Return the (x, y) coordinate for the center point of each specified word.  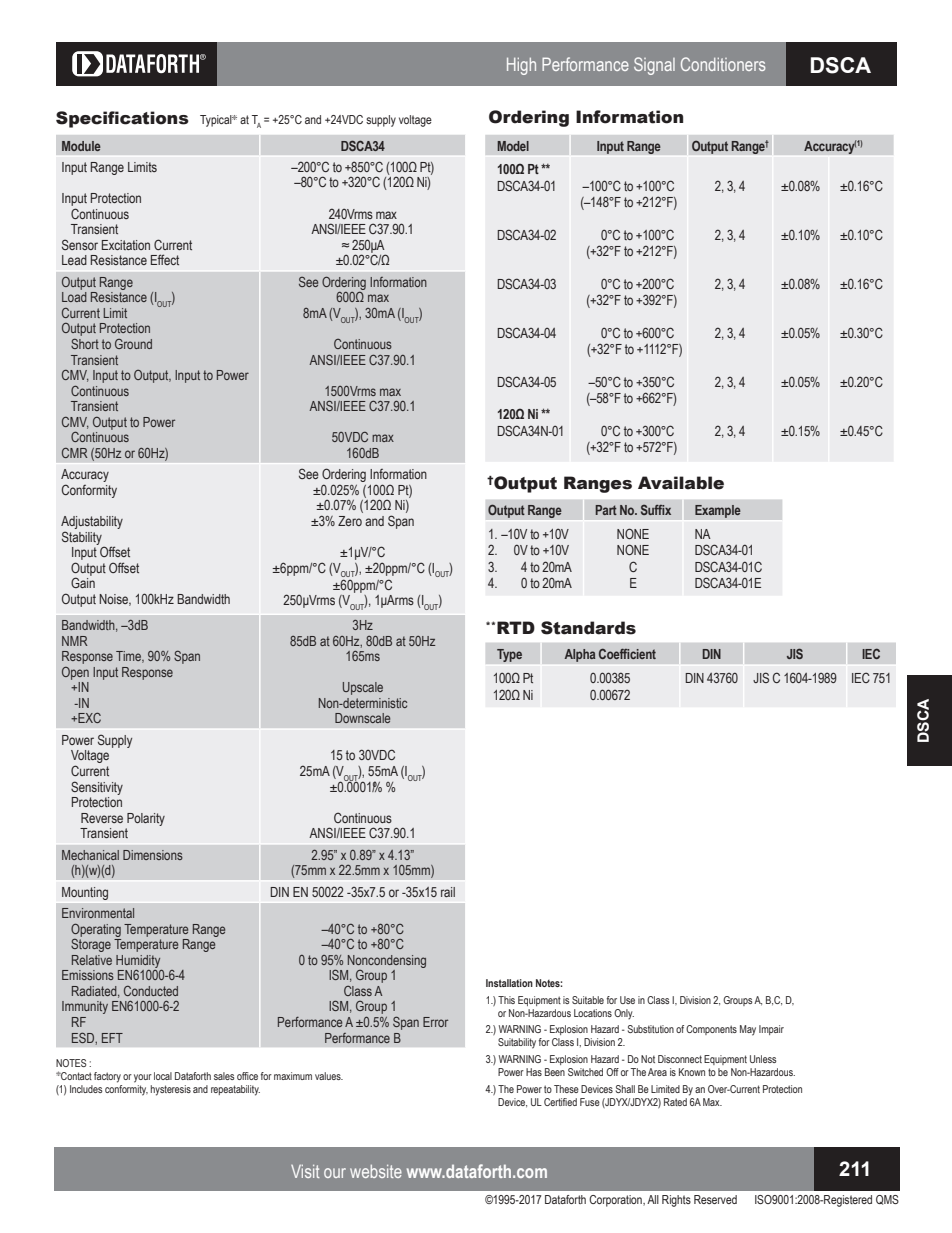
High (521, 66)
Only (624, 1014)
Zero (350, 521)
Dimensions (153, 855)
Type (509, 655)
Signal (654, 66)
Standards (588, 628)
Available (681, 483)
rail (448, 892)
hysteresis (171, 1090)
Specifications (122, 119)
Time (130, 657)
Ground (133, 344)
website (376, 1171)
